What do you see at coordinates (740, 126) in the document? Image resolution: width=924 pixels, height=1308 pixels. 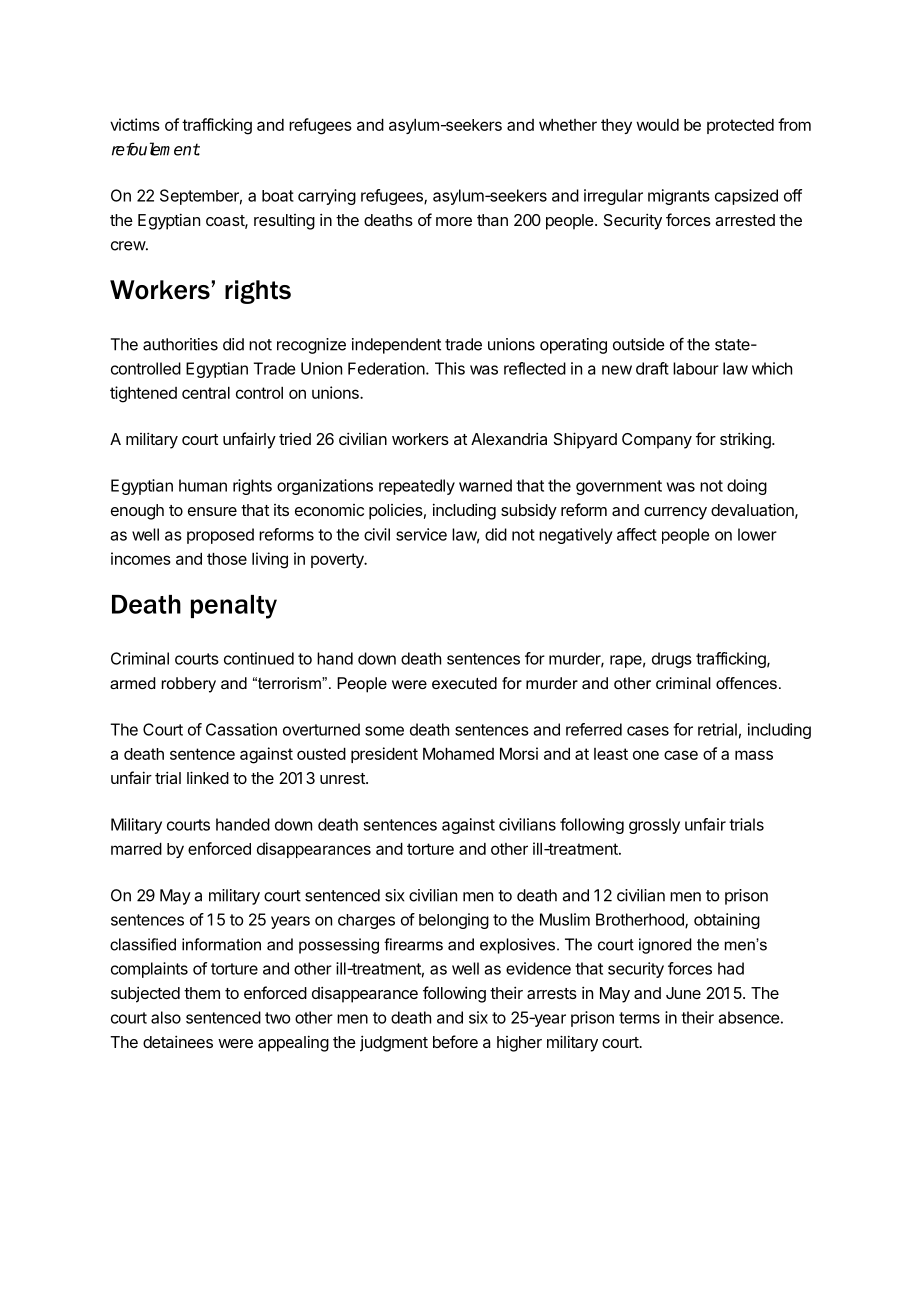 I see `protected` at bounding box center [740, 126].
